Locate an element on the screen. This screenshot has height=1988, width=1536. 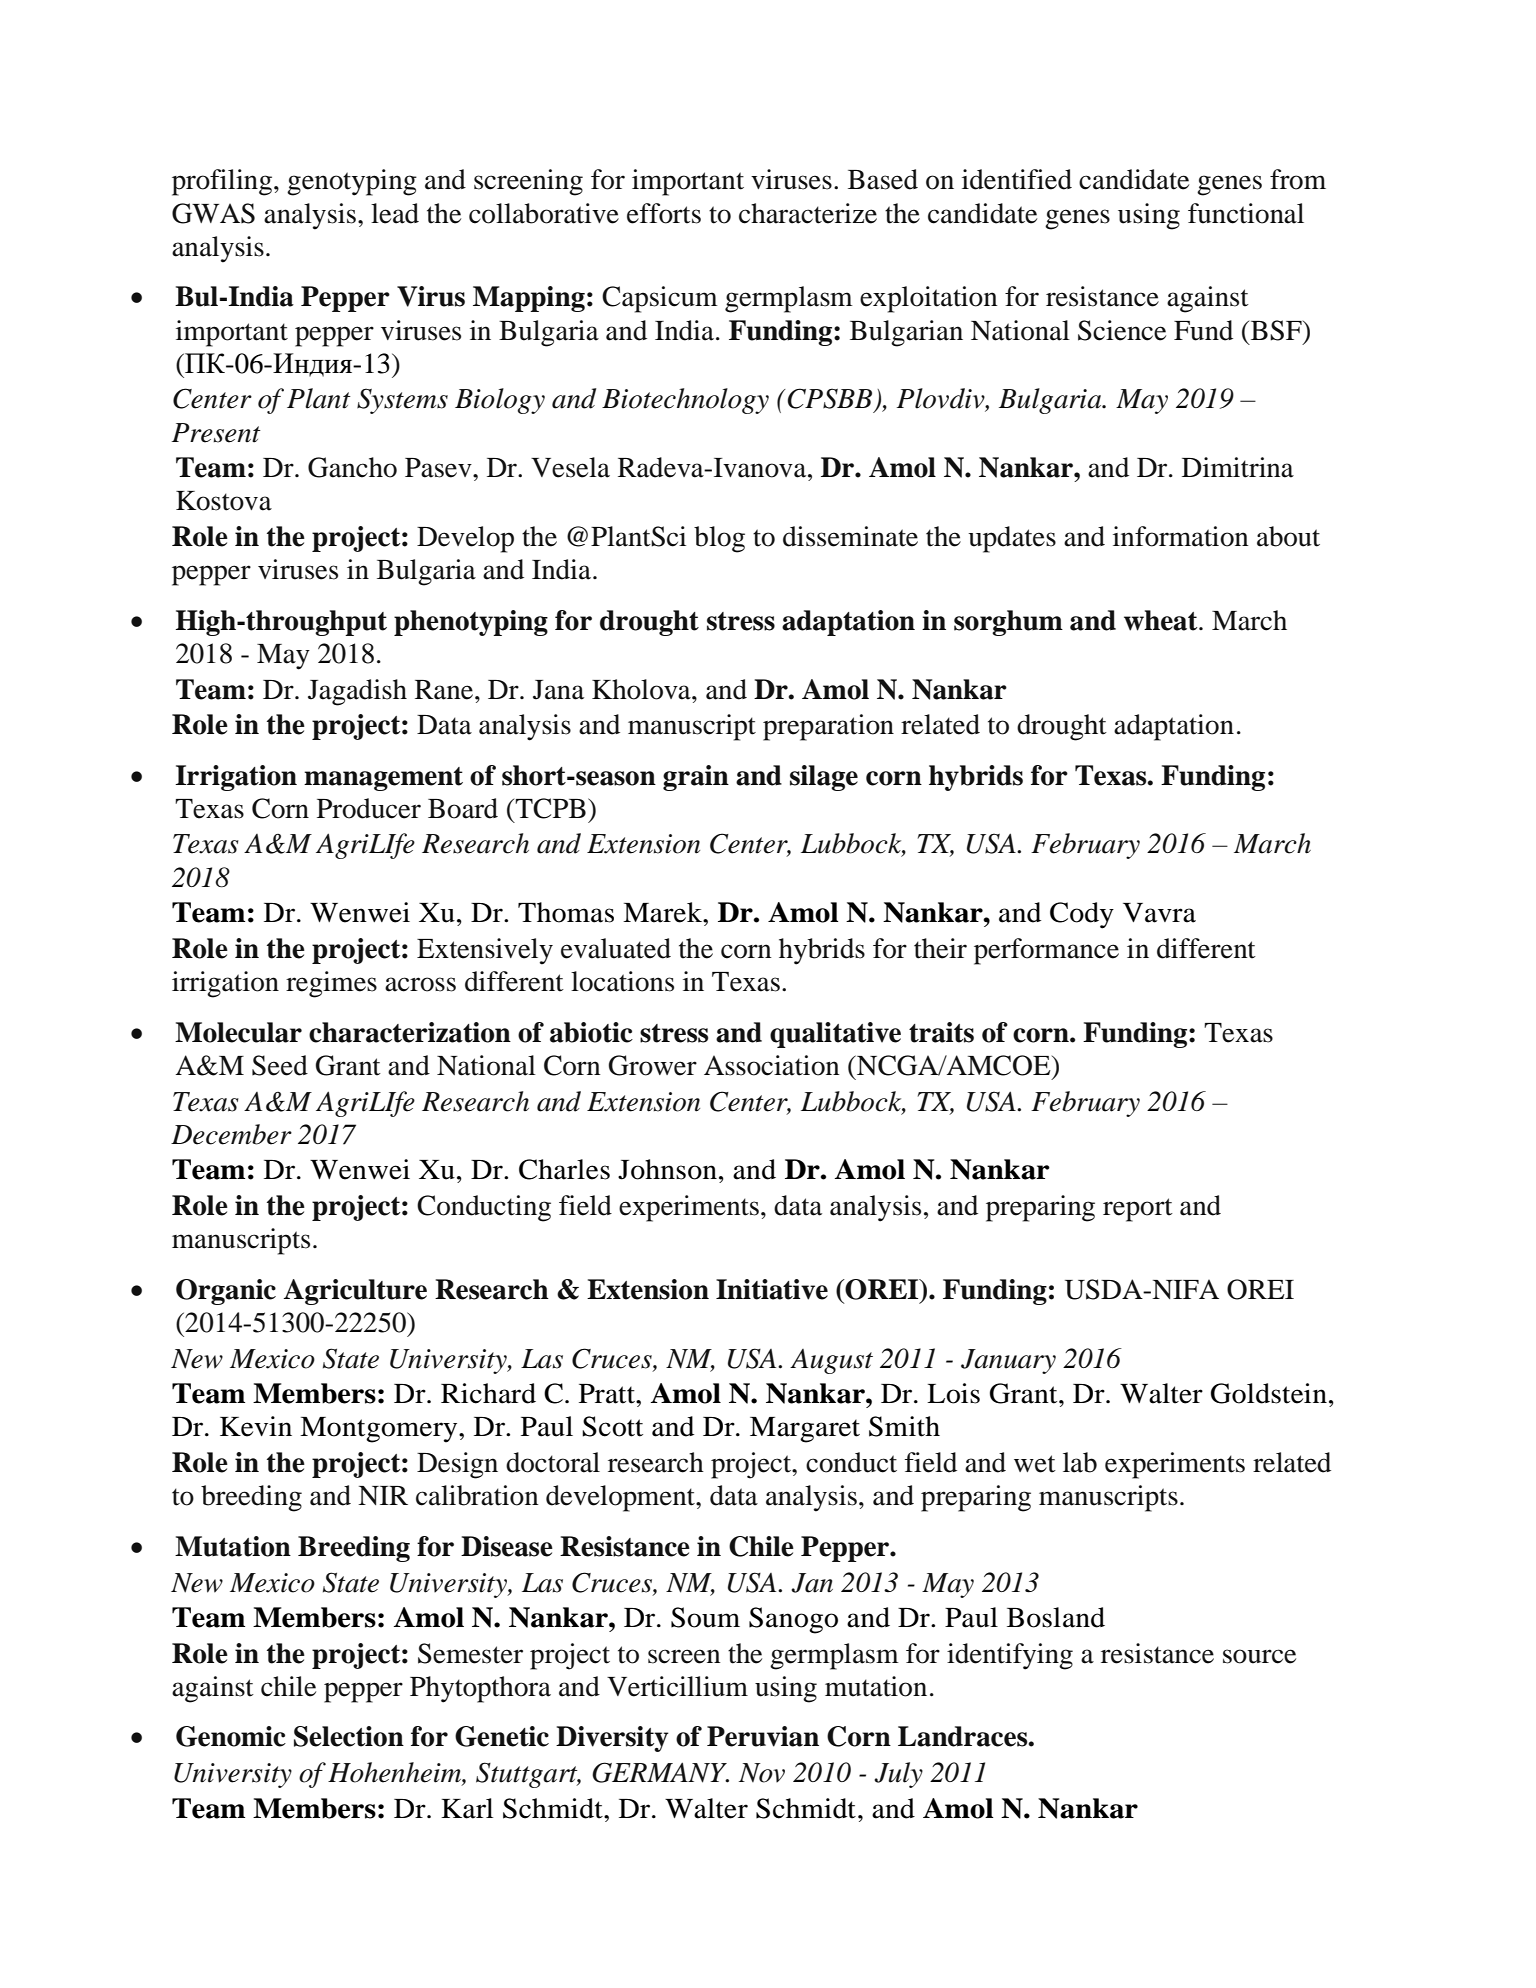
Peruvian is located at coordinates (763, 1736).
